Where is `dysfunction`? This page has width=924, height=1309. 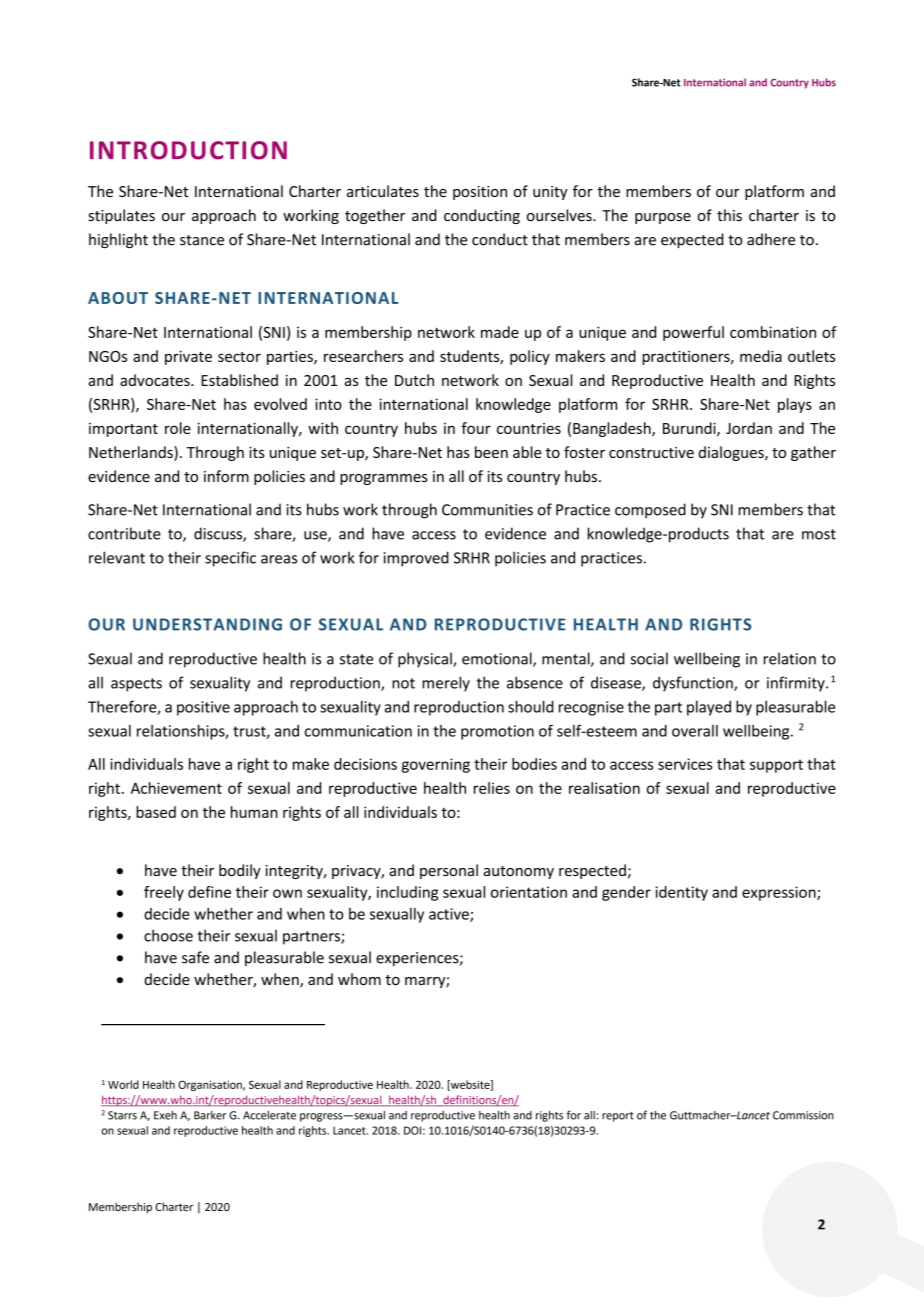
dysfunction is located at coordinates (694, 684).
